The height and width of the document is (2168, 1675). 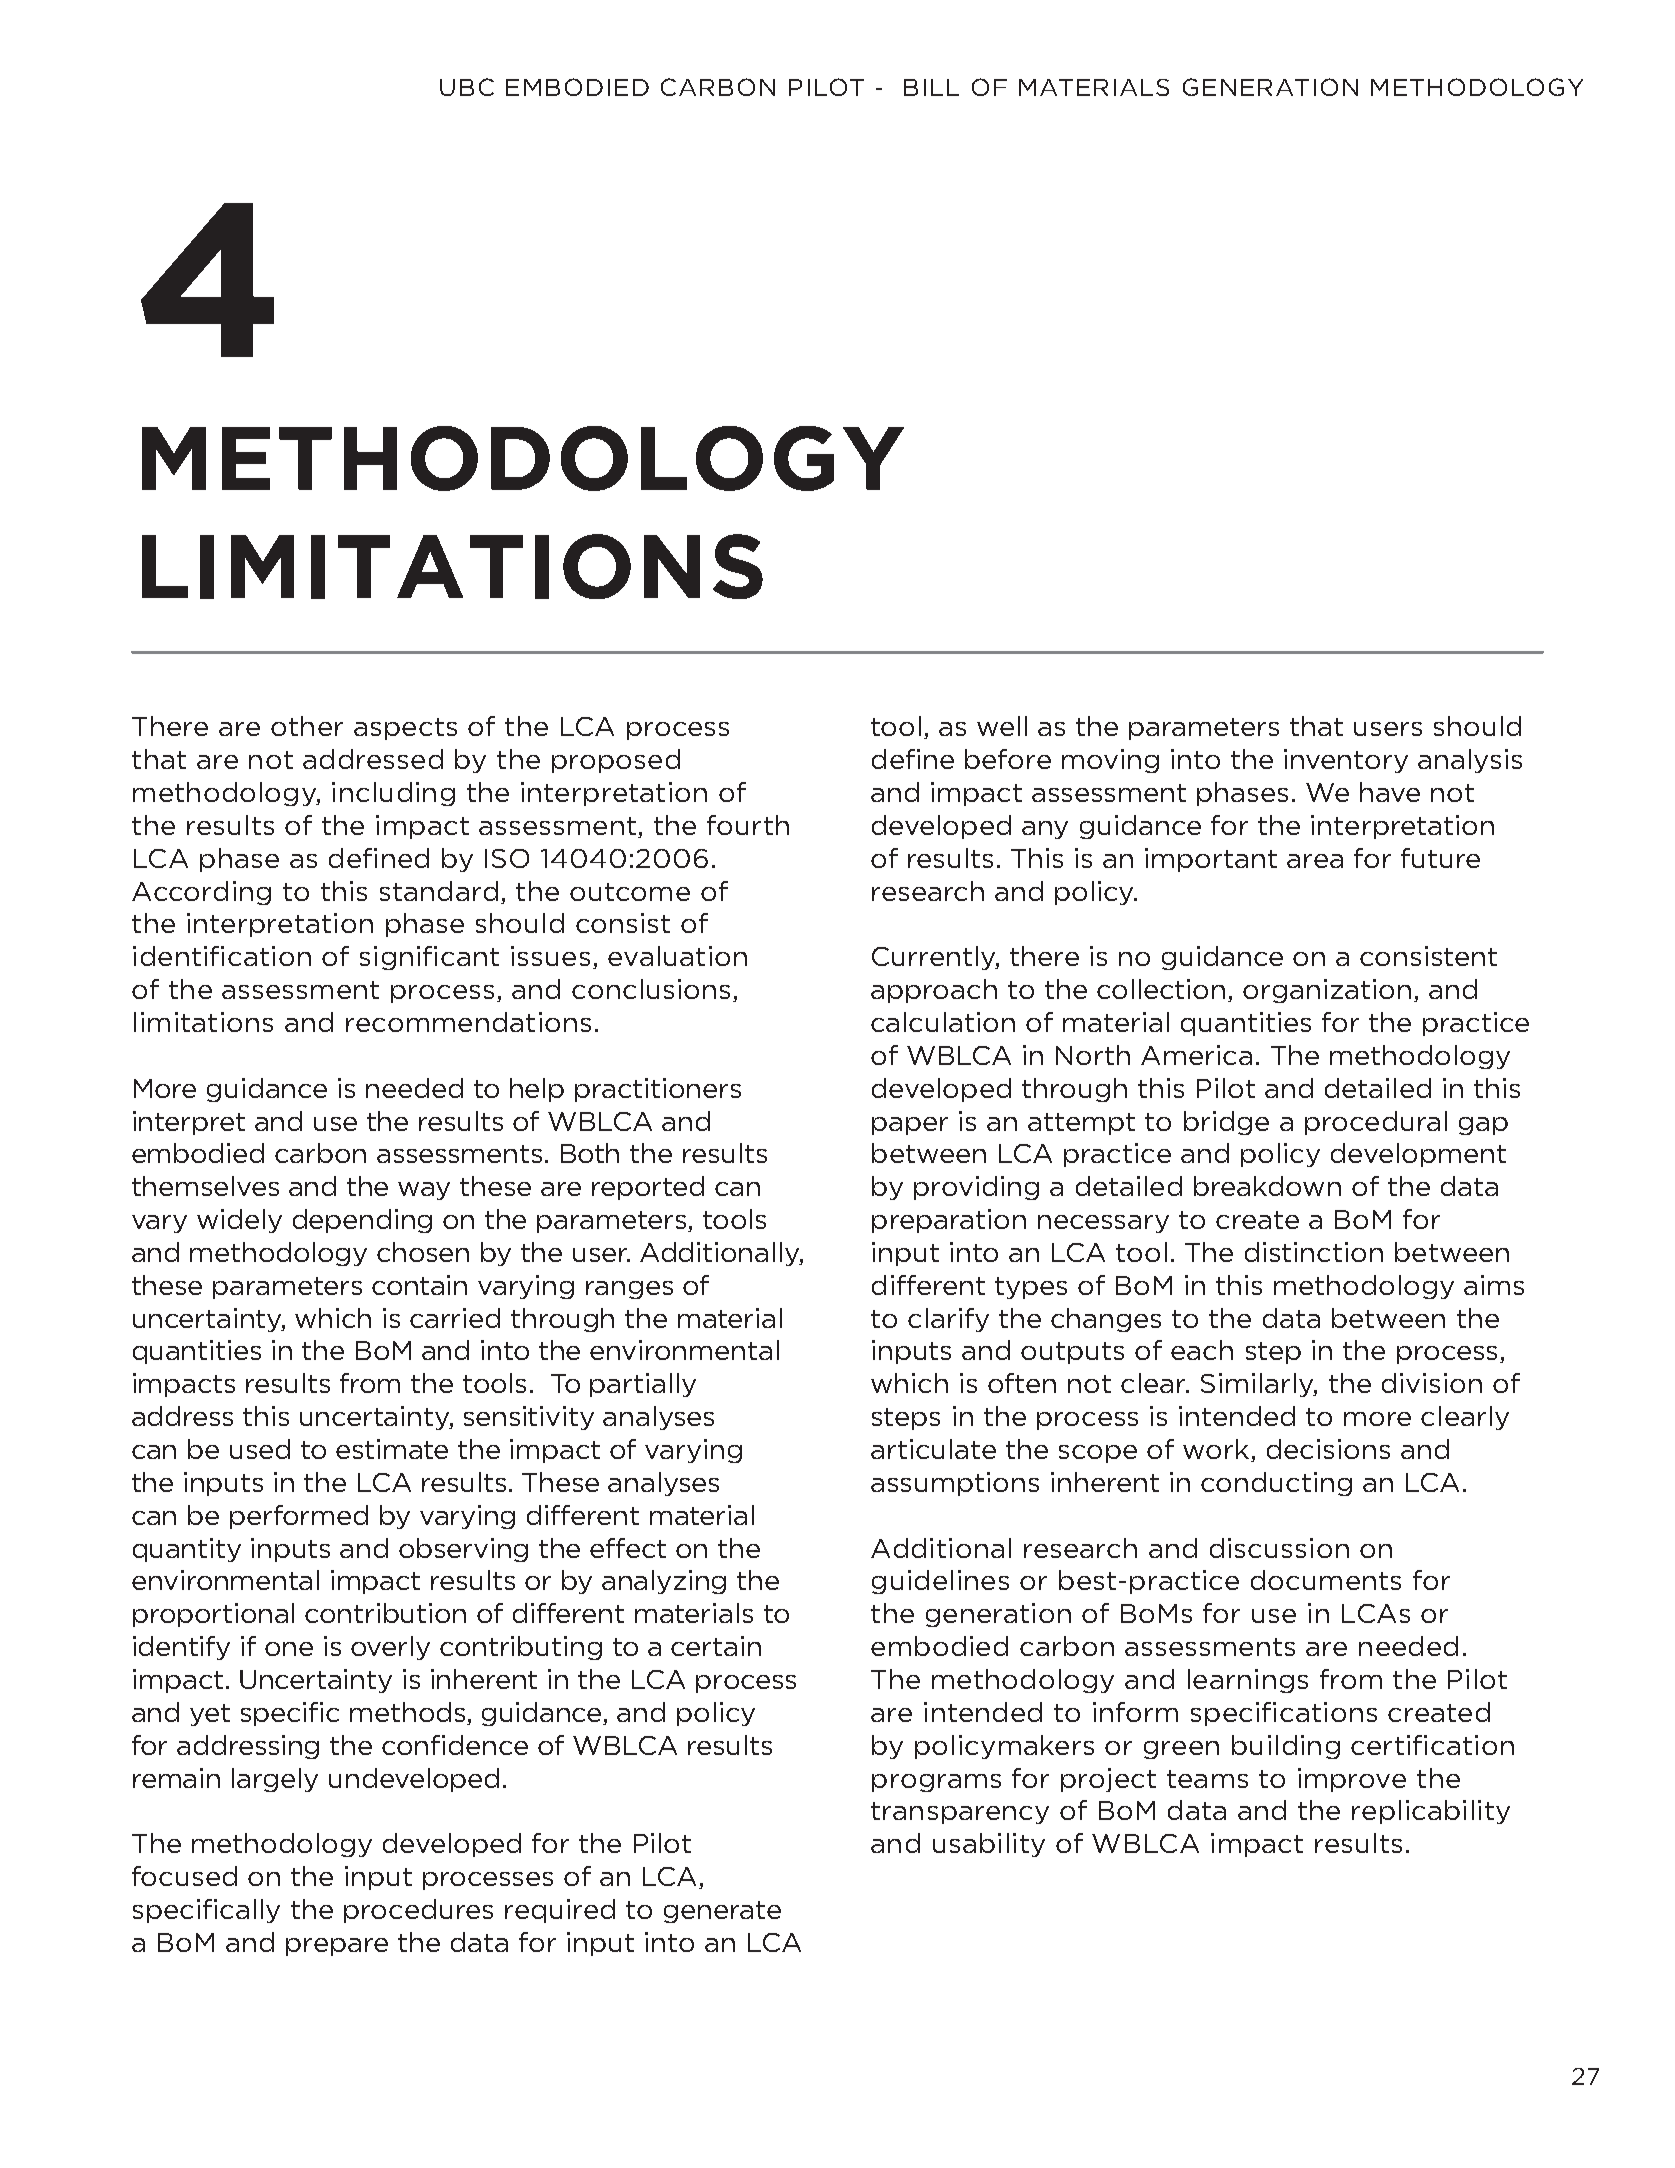 What do you see at coordinates (337, 1947) in the document?
I see `prepare` at bounding box center [337, 1947].
